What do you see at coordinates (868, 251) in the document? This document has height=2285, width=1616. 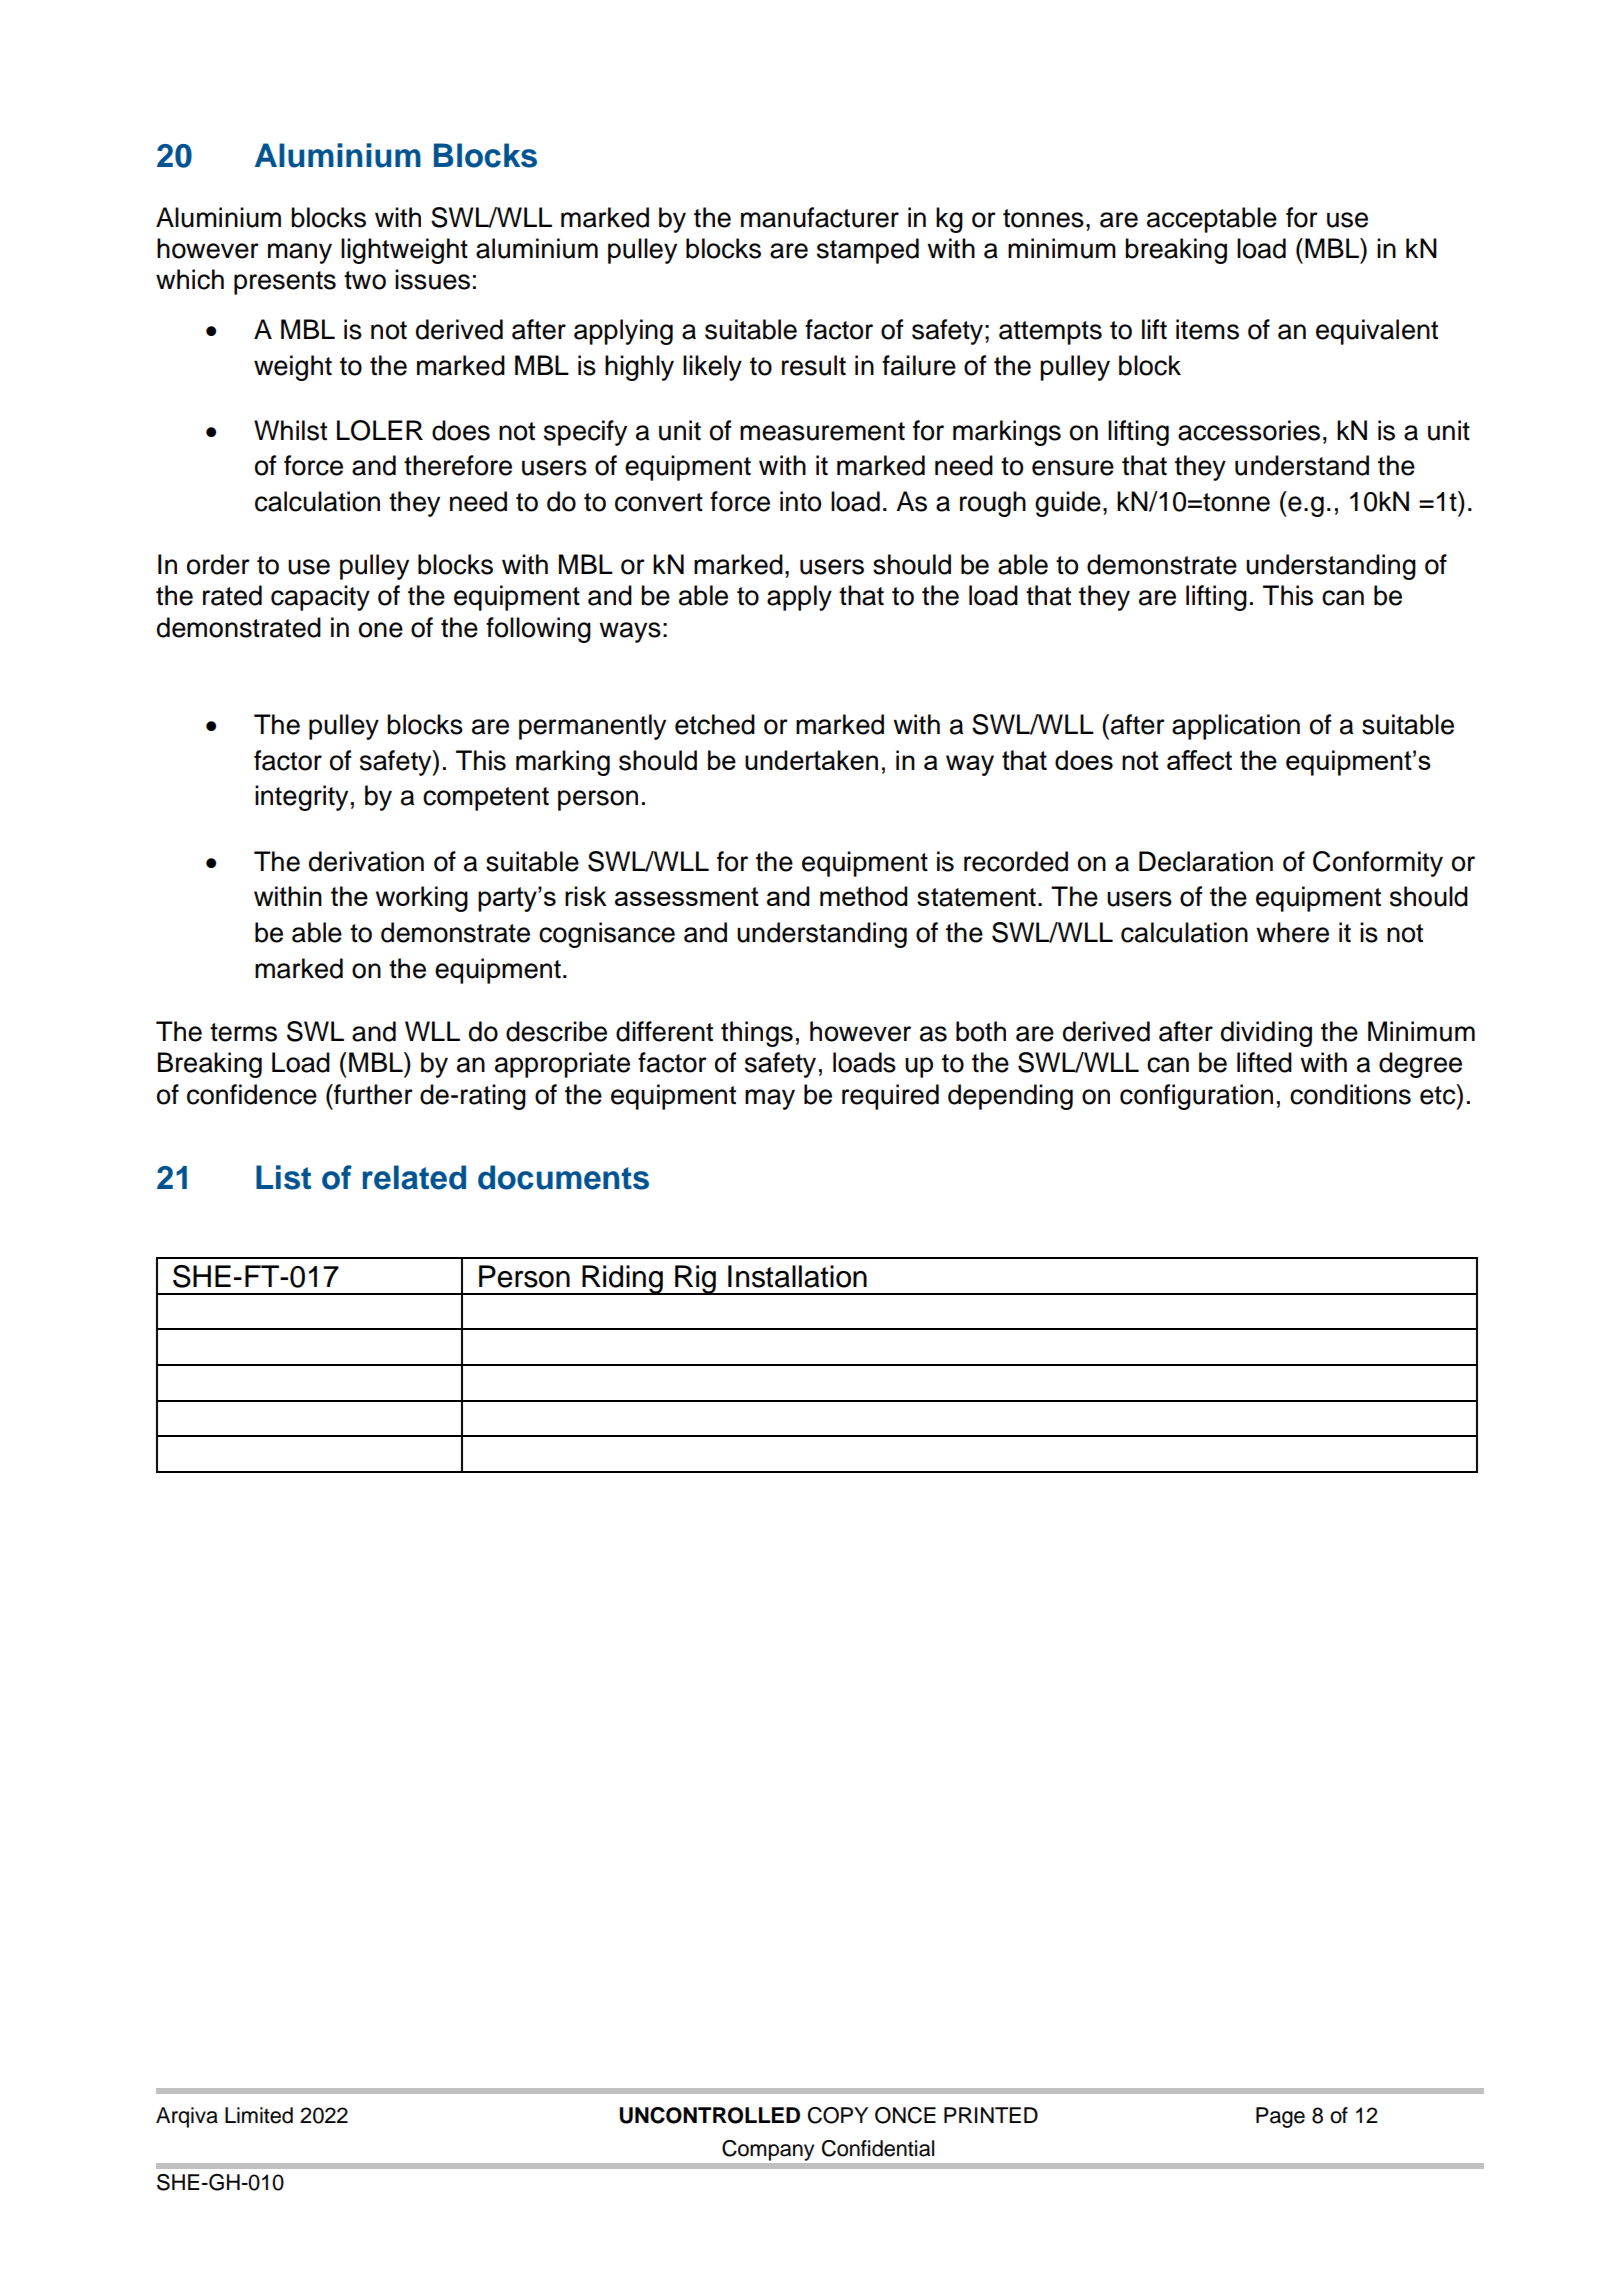 I see `stamped` at bounding box center [868, 251].
